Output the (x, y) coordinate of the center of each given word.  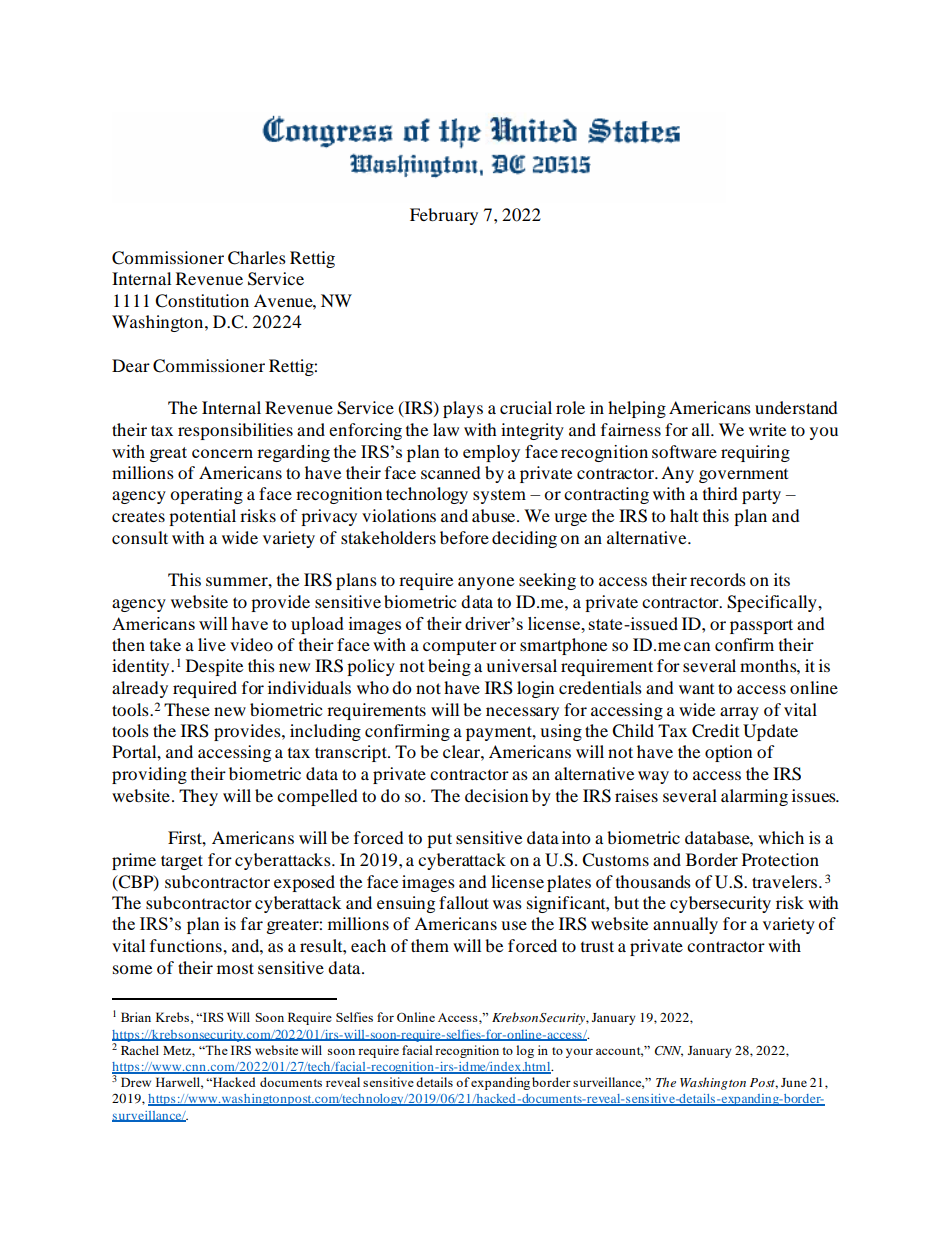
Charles (257, 258)
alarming (754, 797)
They (198, 797)
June (794, 1082)
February (444, 216)
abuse (493, 515)
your (579, 1053)
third (720, 493)
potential (202, 517)
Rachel (140, 1050)
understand (796, 407)
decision (496, 795)
